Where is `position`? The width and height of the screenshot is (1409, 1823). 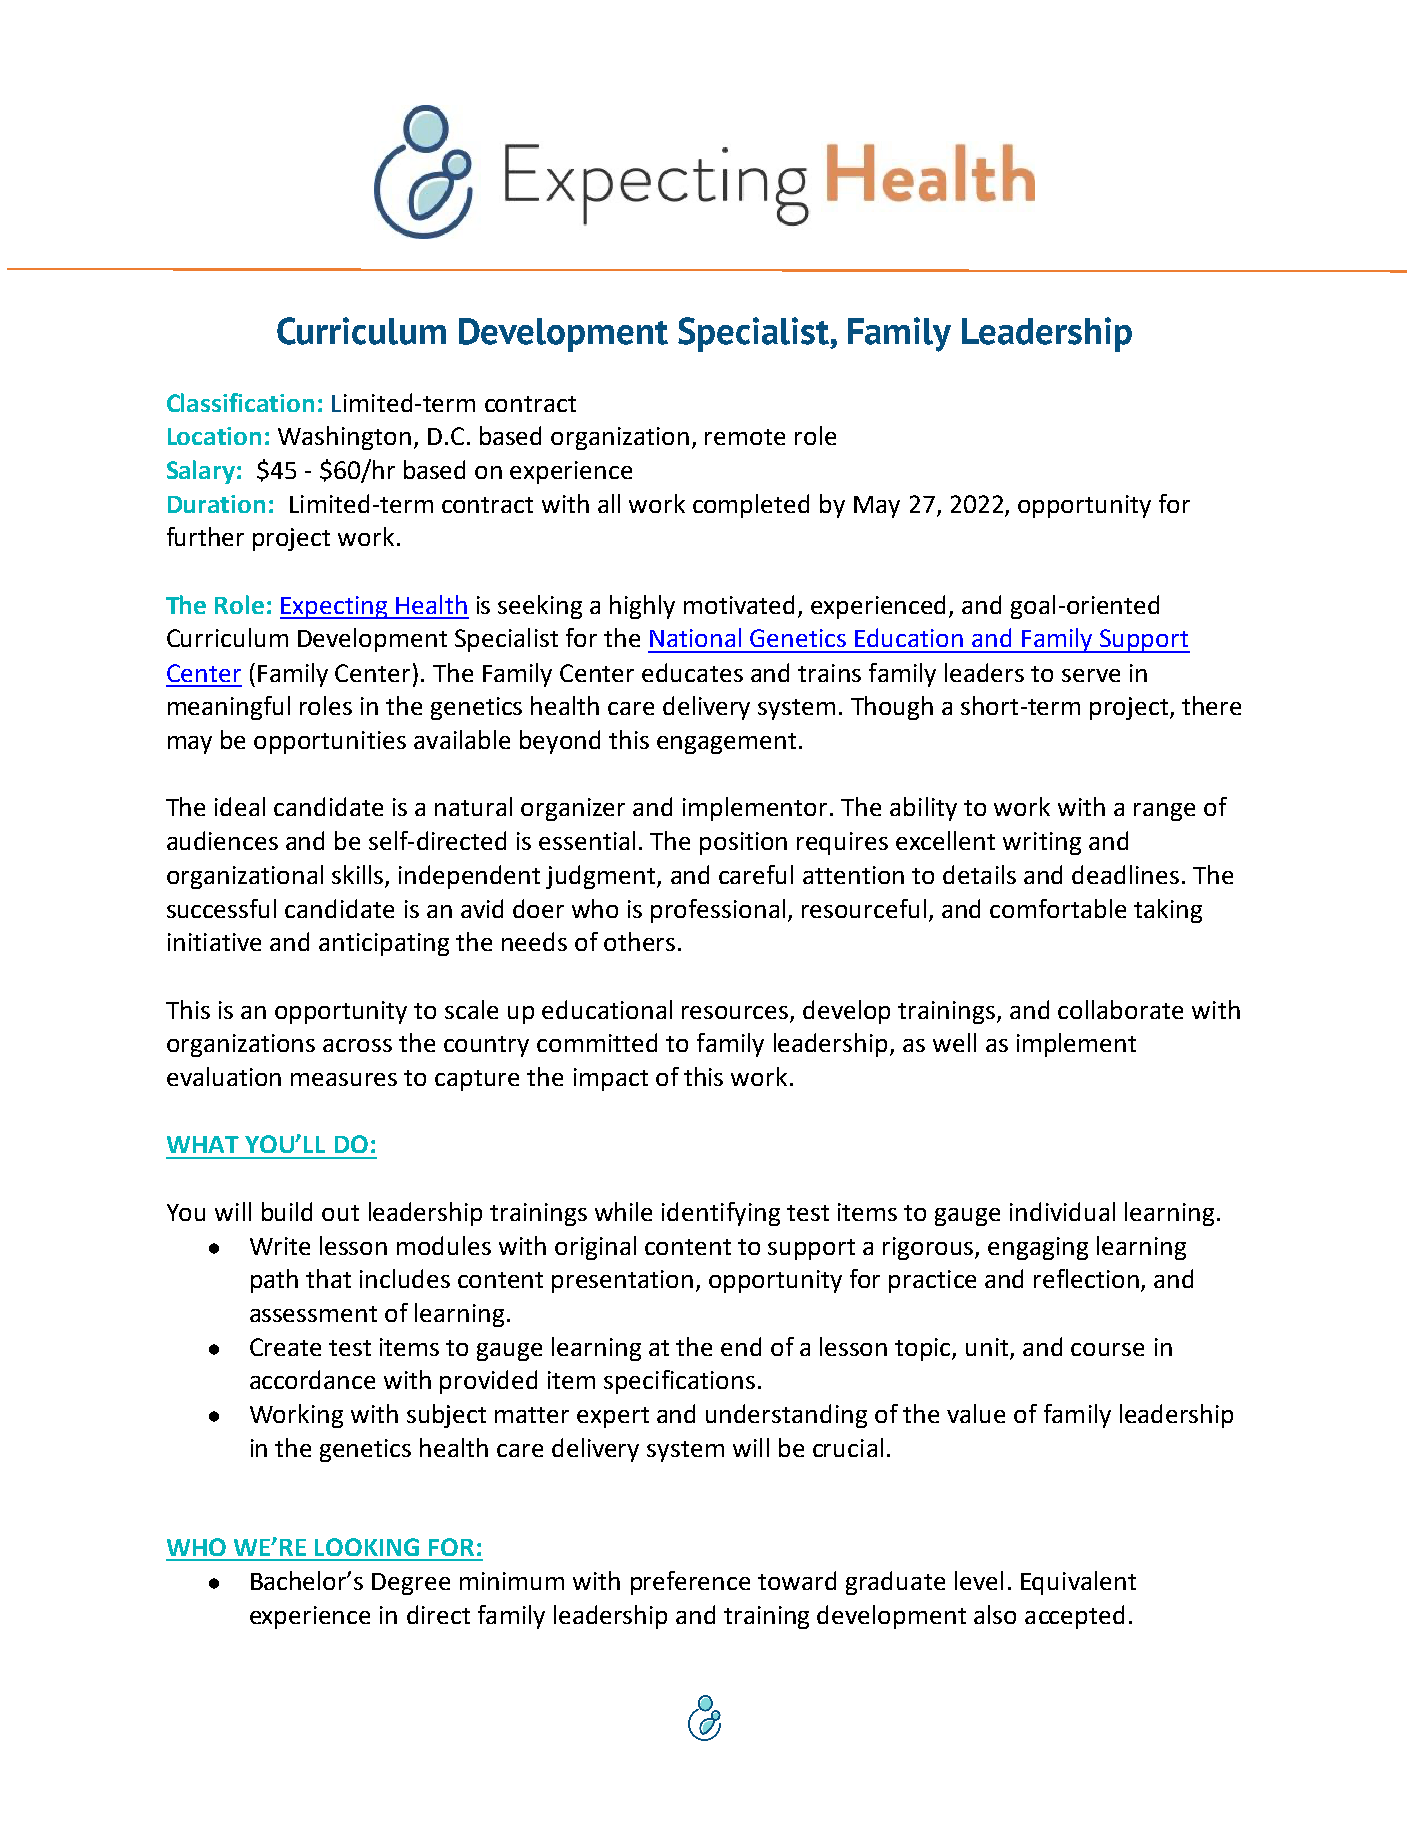 position is located at coordinates (743, 843).
